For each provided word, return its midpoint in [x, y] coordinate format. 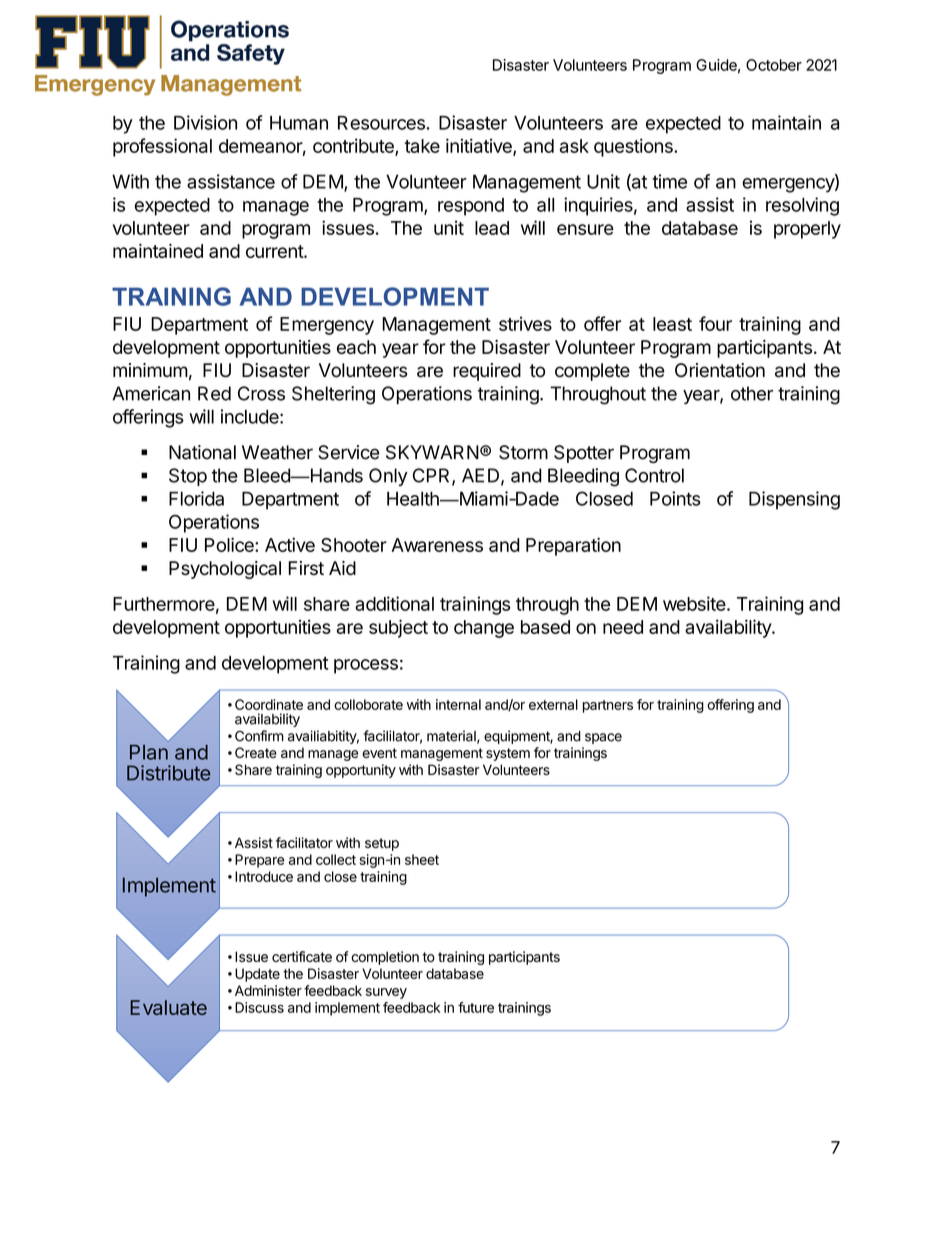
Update [257, 975]
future [476, 1007]
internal [458, 704]
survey [386, 993]
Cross [261, 393]
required [487, 372]
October [774, 65]
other [752, 393]
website [694, 603]
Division [205, 122]
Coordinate [269, 704]
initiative [480, 146]
